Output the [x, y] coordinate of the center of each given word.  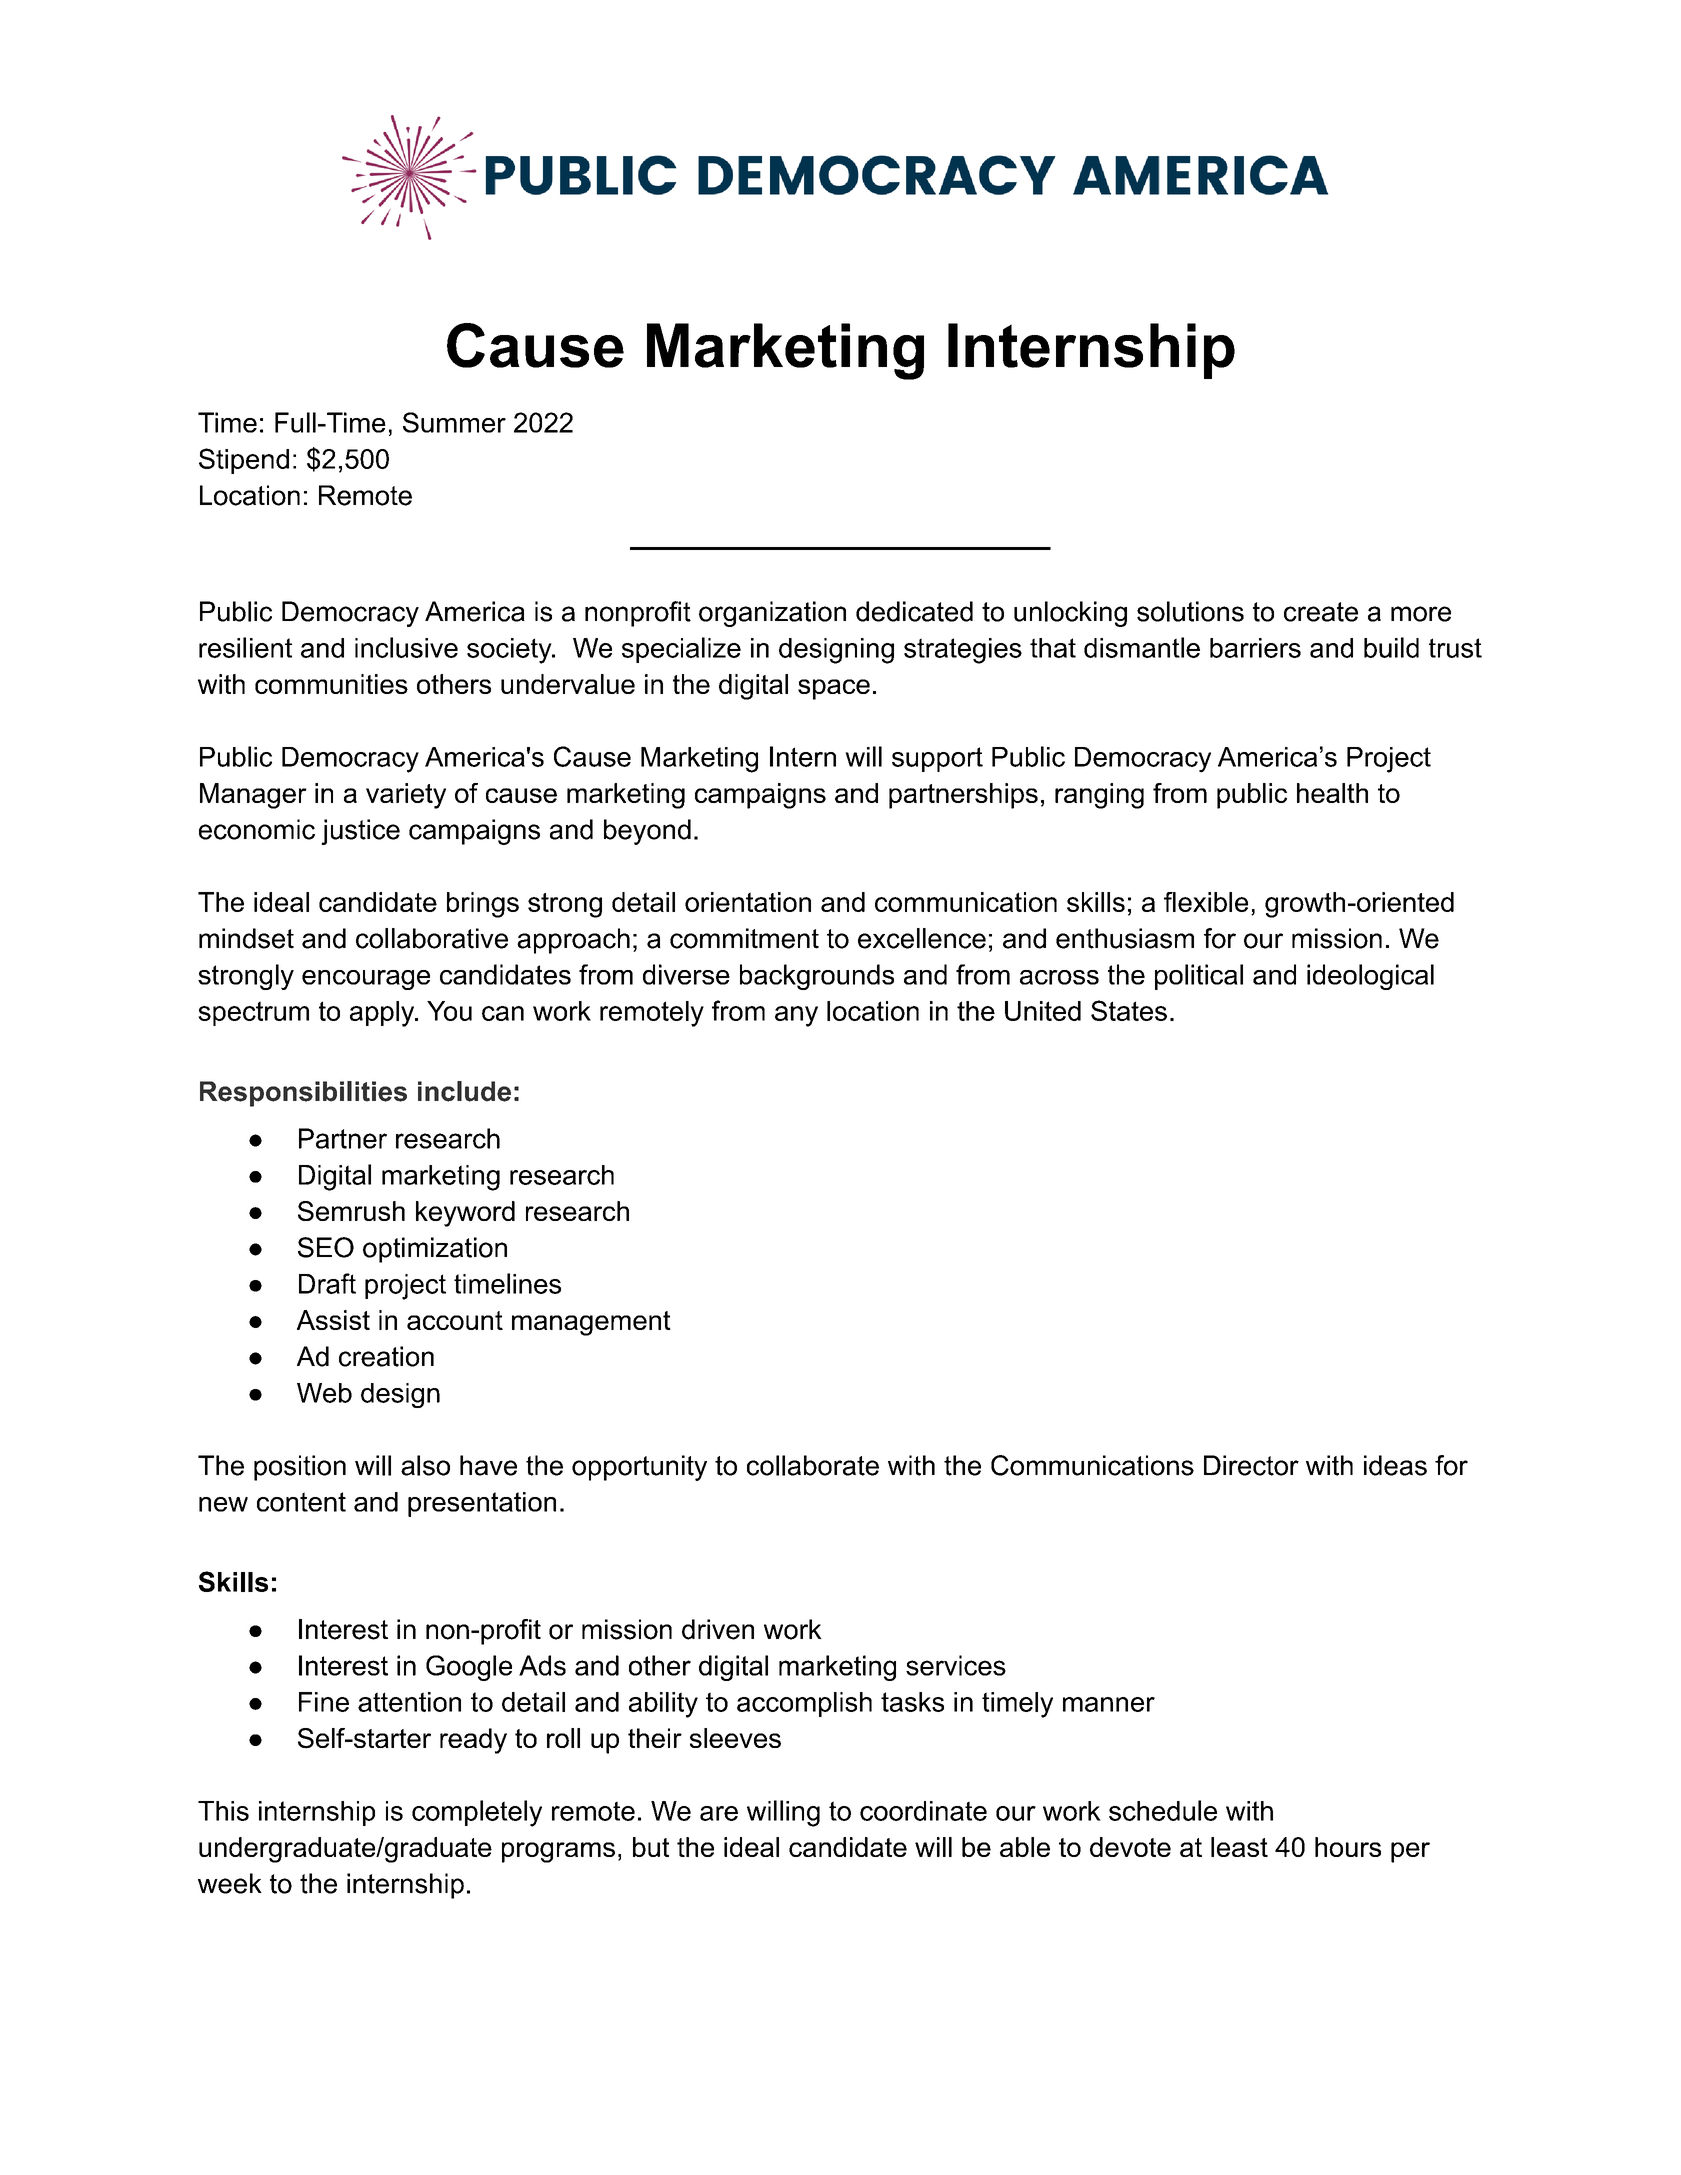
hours [1348, 1847]
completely [477, 1813]
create [1321, 612]
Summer [454, 422]
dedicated [914, 611]
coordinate [923, 1811]
